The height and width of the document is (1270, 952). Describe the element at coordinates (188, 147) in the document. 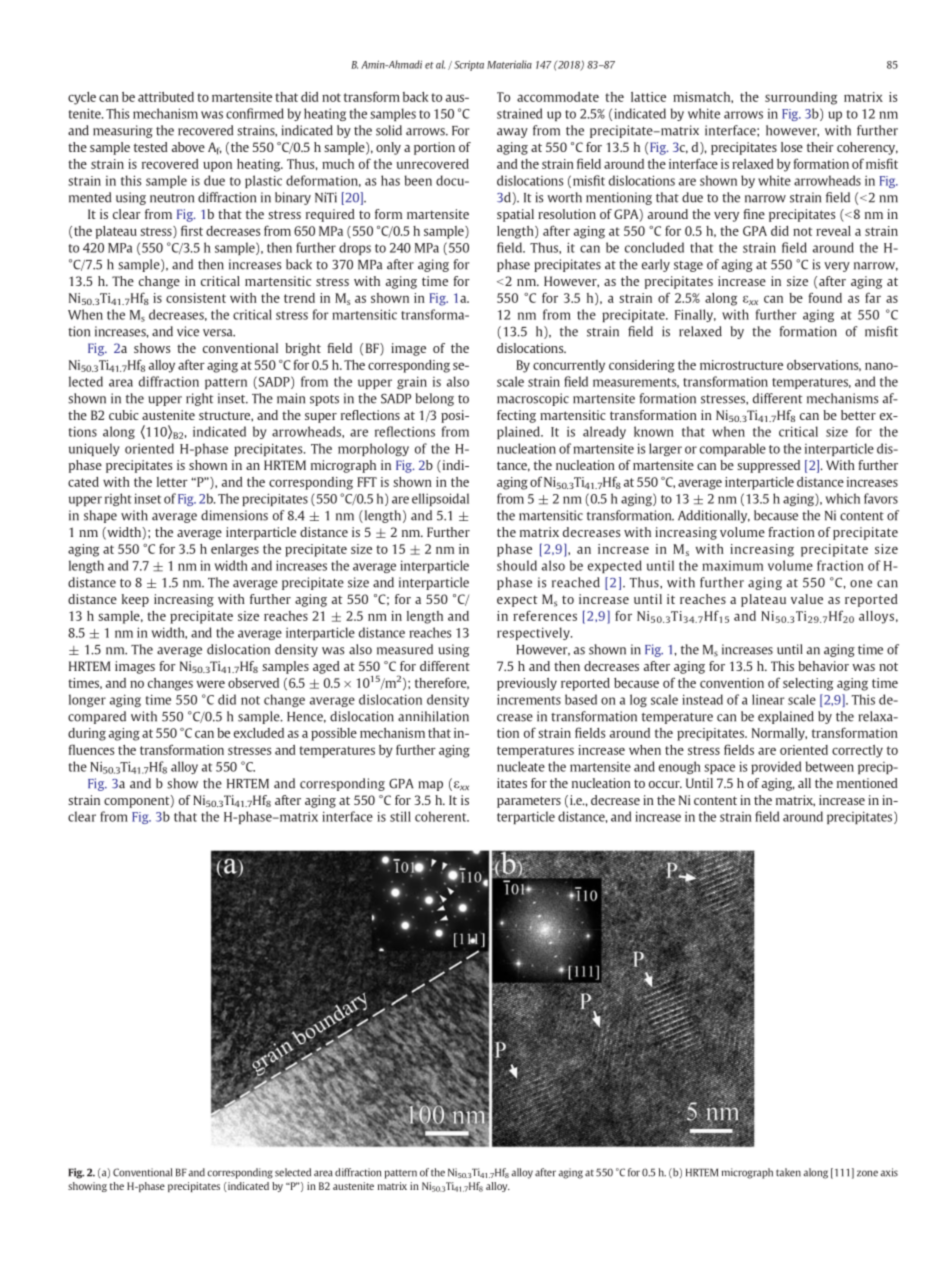

I see `above` at that location.
